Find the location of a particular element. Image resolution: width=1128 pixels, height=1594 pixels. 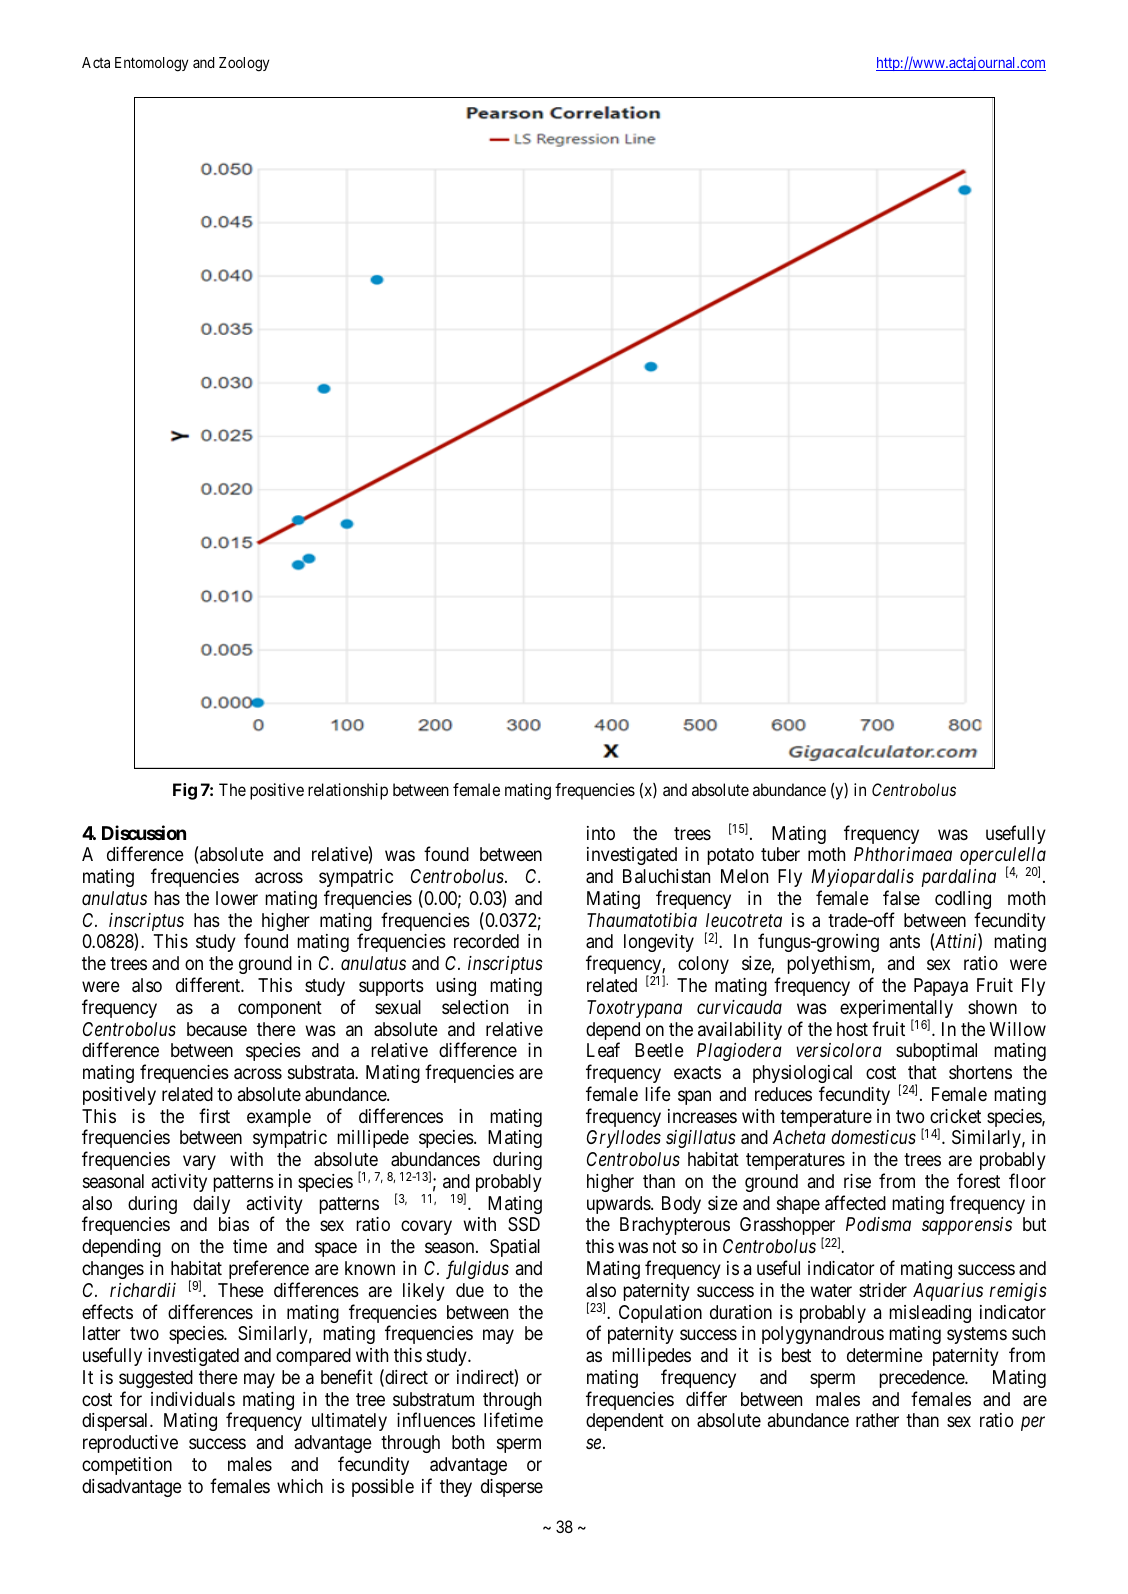

Discussion is located at coordinates (144, 832).
